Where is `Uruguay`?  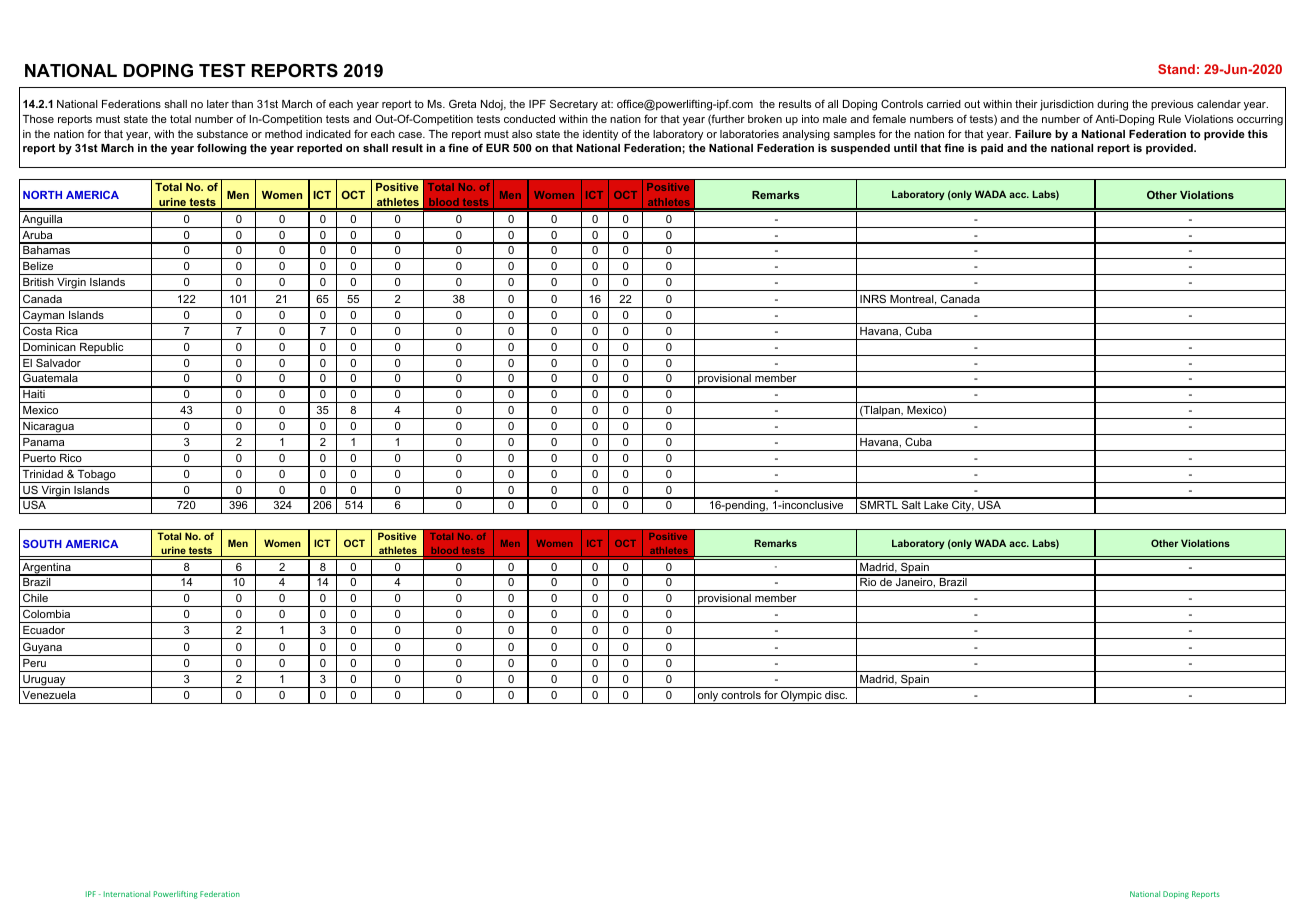 Uruguay is located at coordinates (44, 681).
